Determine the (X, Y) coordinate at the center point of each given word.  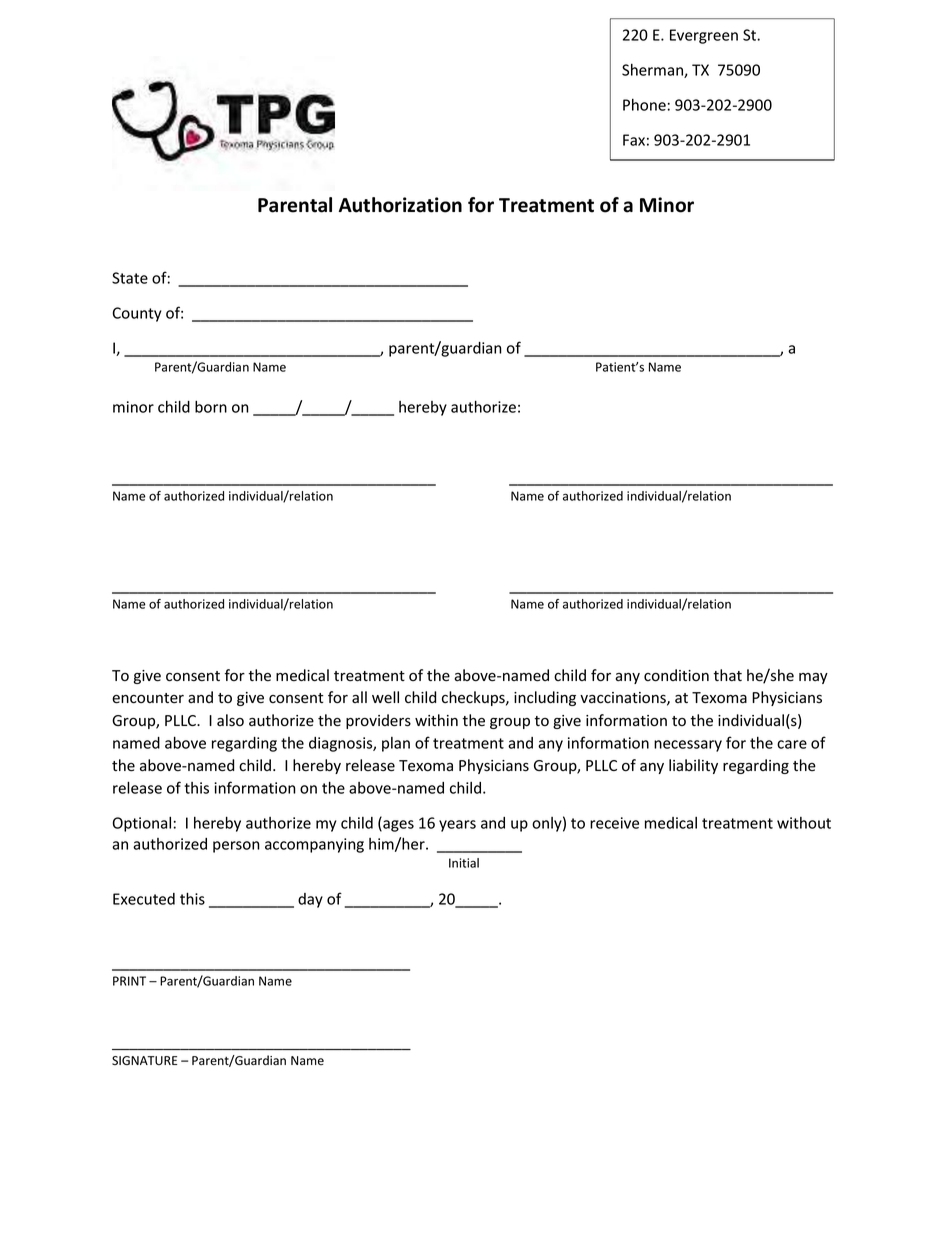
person (236, 847)
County (136, 314)
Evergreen (704, 36)
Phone (644, 105)
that (727, 675)
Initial (464, 863)
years (457, 826)
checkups (474, 698)
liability (693, 766)
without (804, 823)
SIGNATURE (144, 1060)
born (211, 407)
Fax (634, 140)
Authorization (400, 205)
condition (676, 675)
